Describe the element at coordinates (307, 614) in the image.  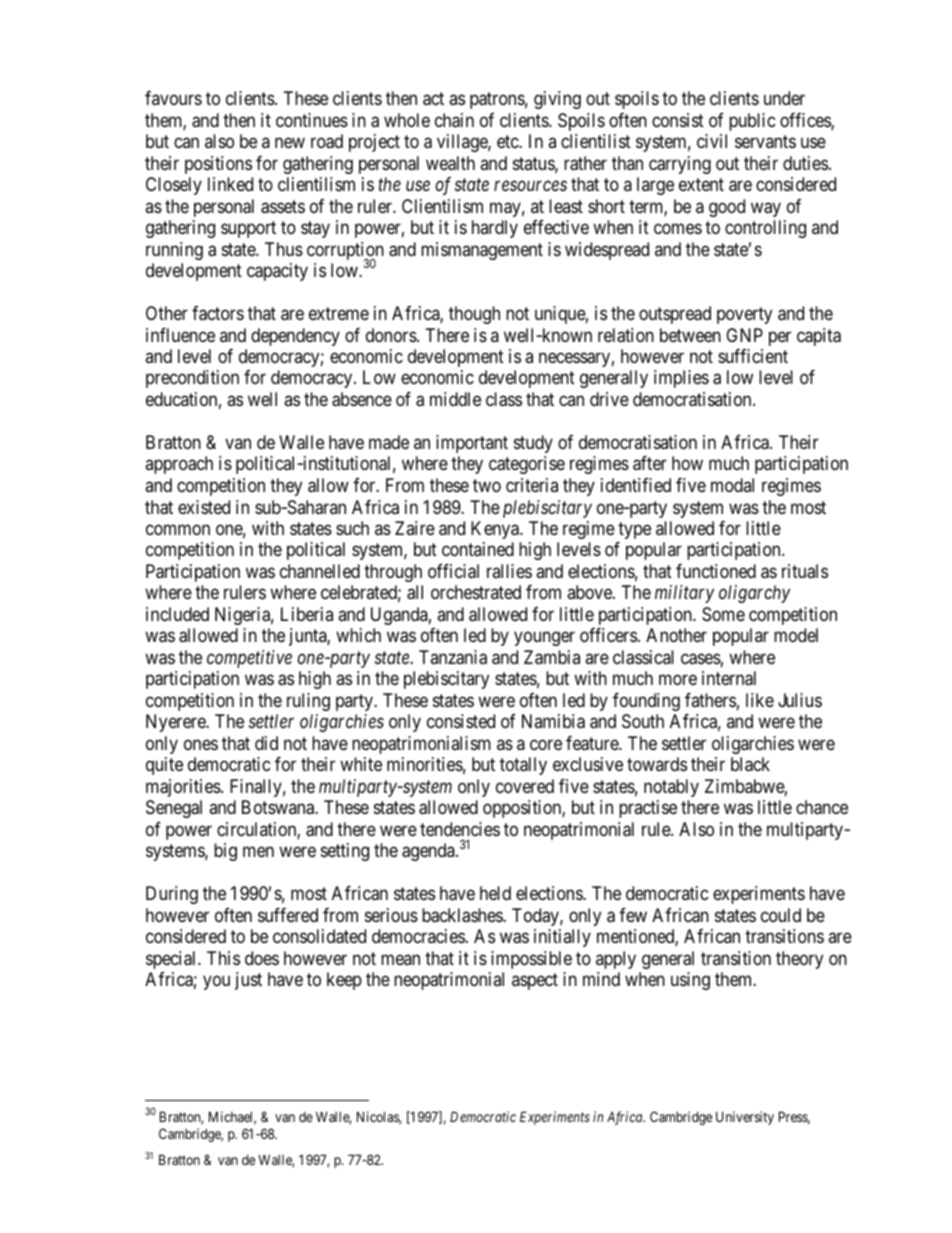
I see `Liberia` at that location.
